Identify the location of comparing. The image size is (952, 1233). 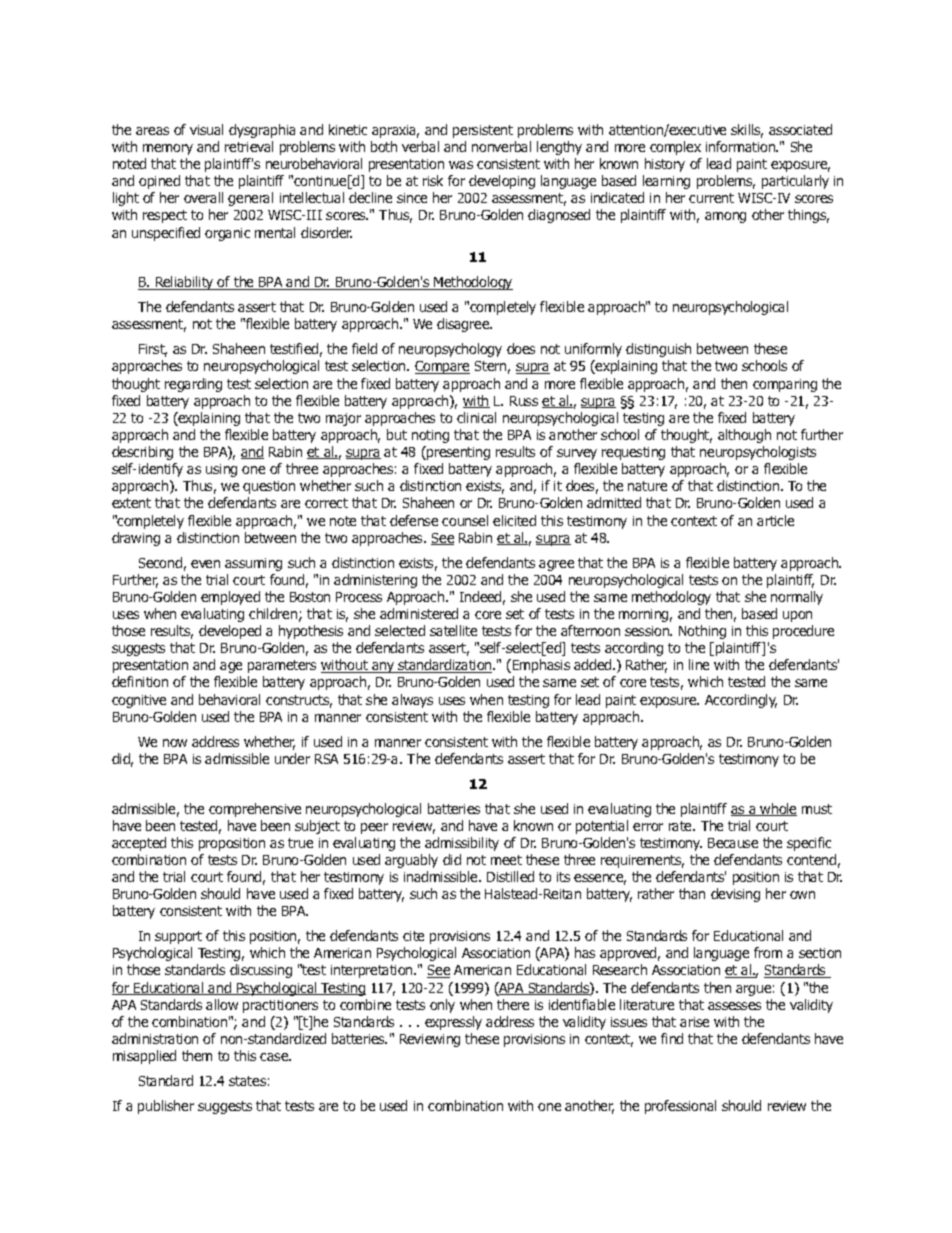
(785, 385).
